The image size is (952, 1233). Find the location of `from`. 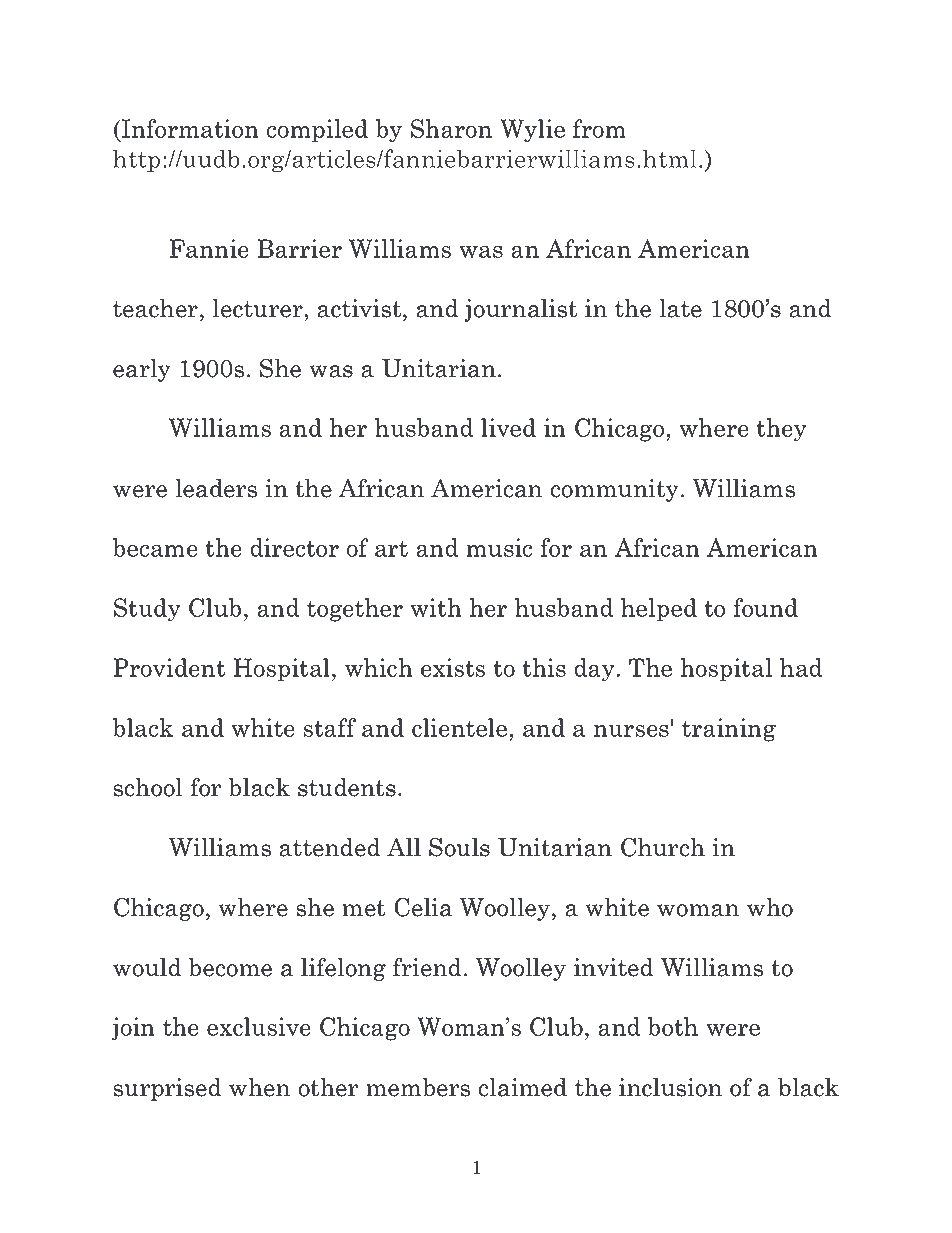

from is located at coordinates (599, 128).
